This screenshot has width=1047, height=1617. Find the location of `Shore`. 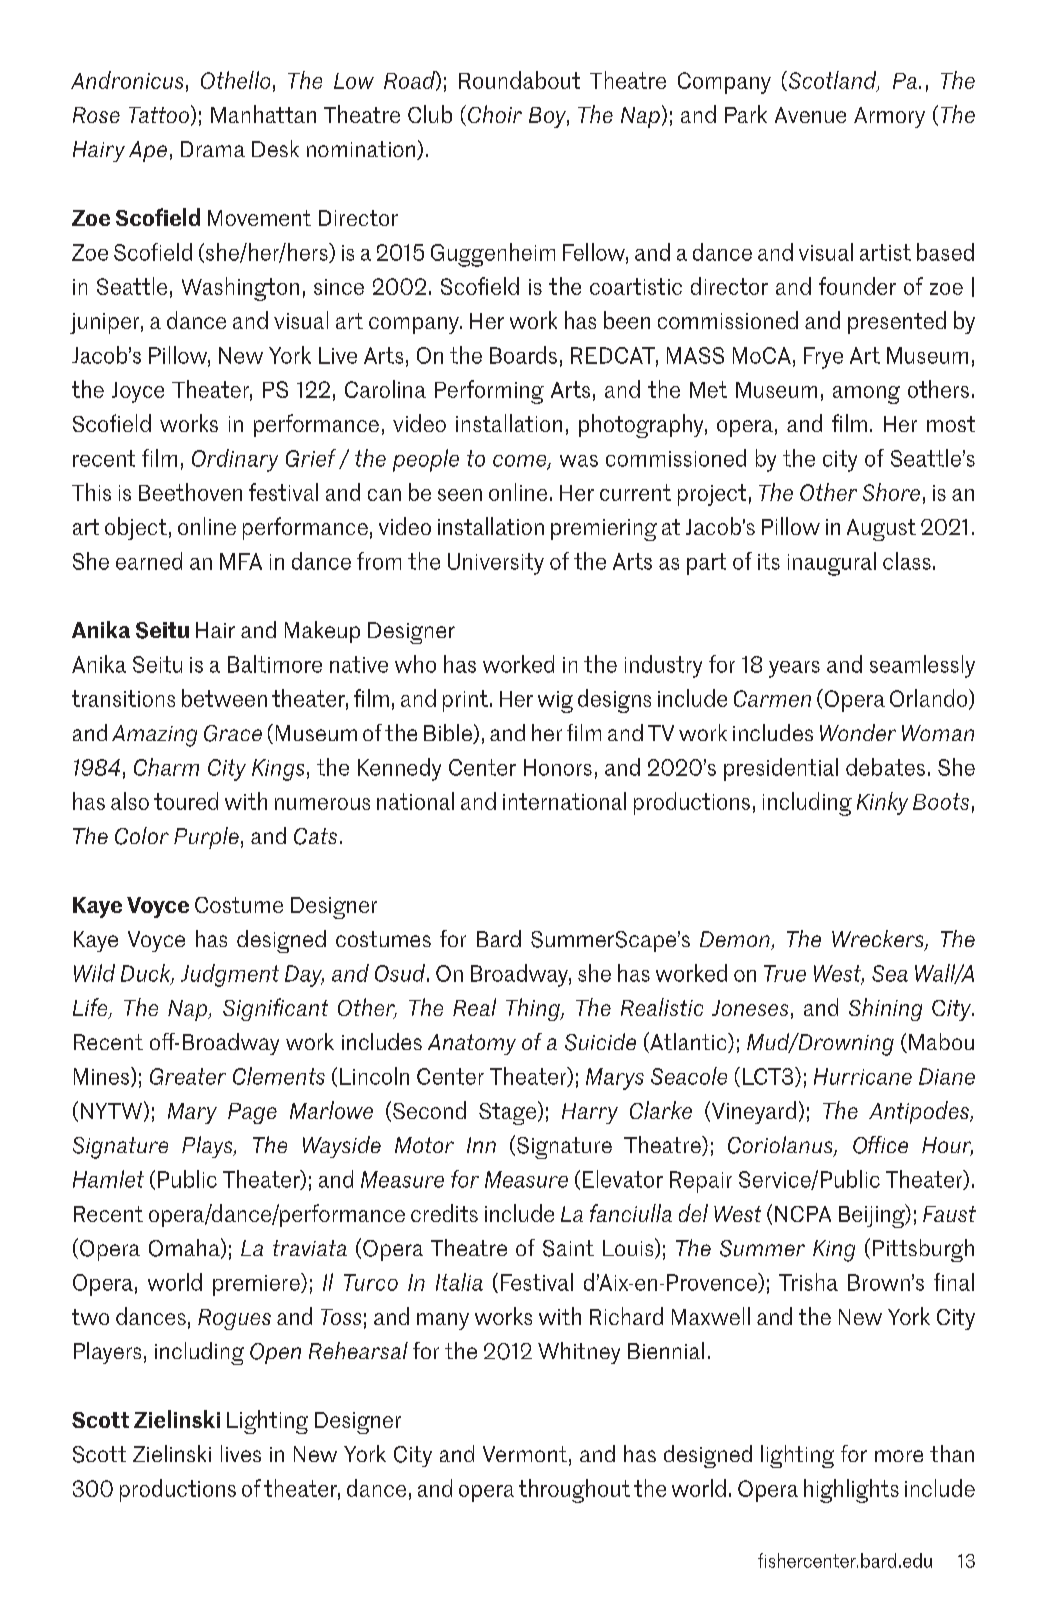

Shore is located at coordinates (891, 492).
